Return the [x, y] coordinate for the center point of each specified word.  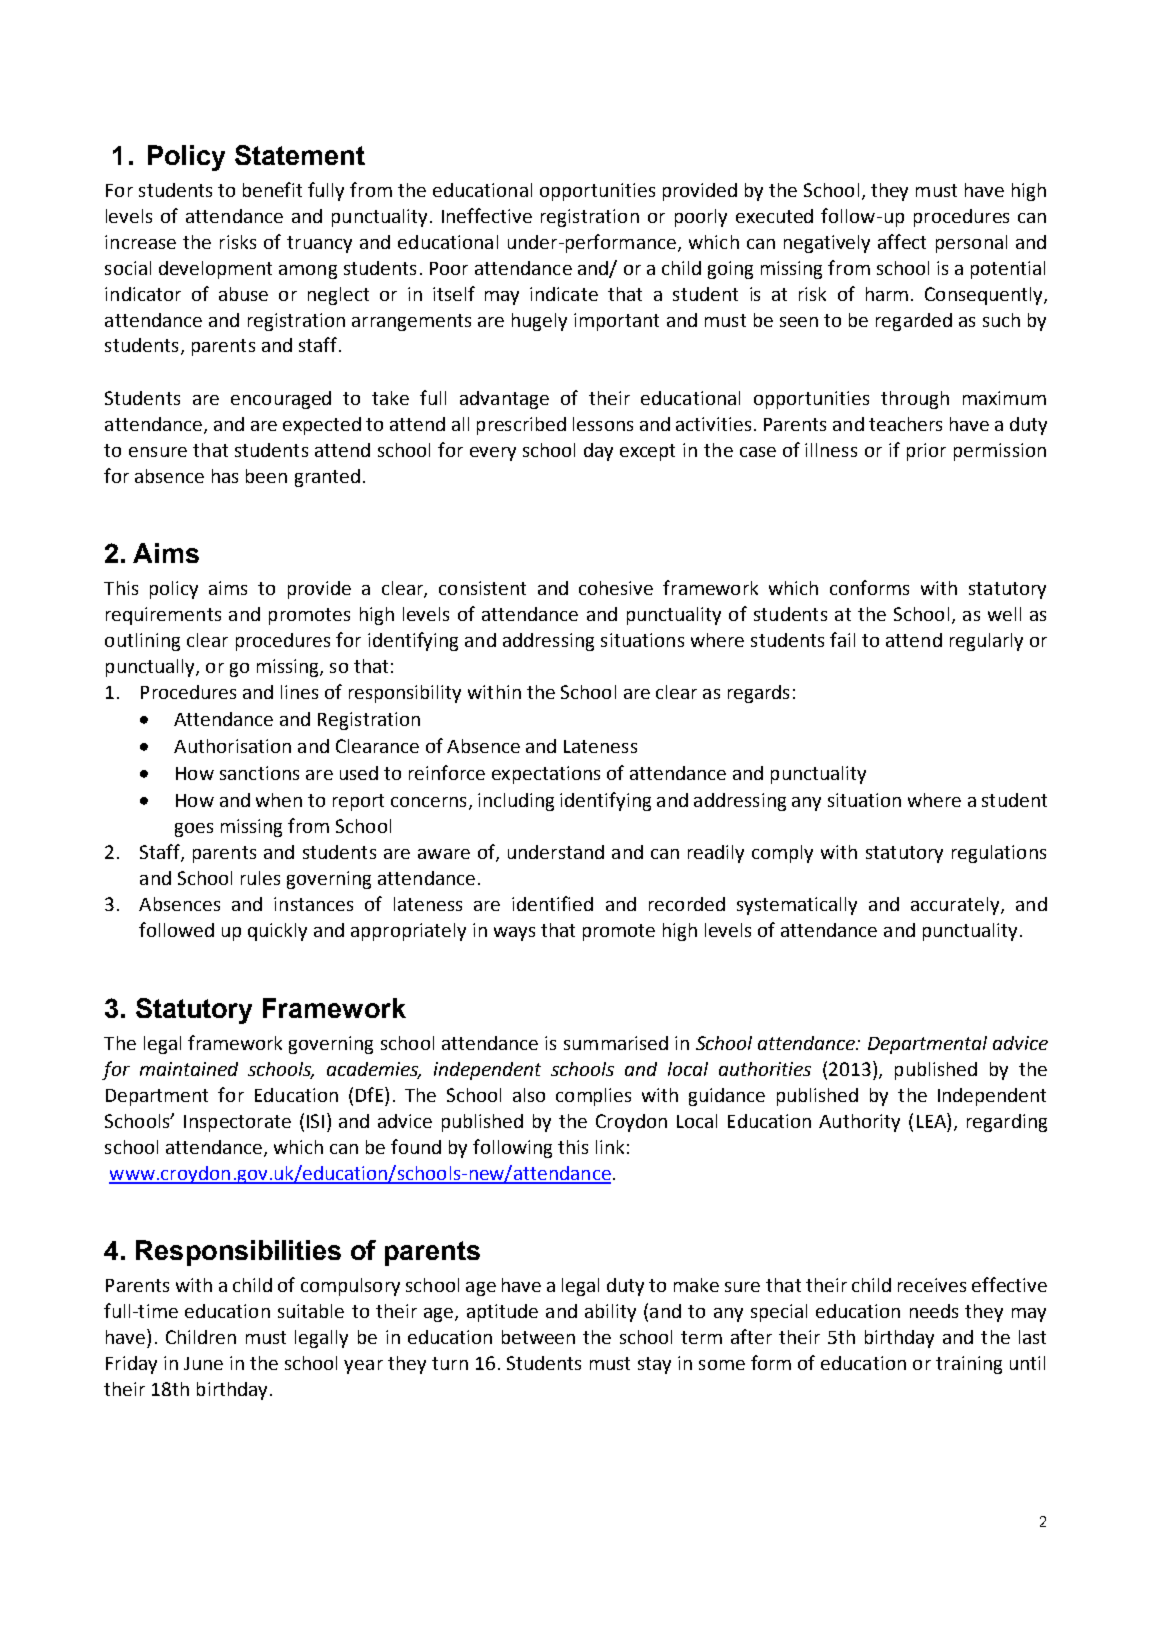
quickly [277, 932]
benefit [272, 189]
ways [514, 934]
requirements [163, 616]
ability [610, 1313]
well [1004, 614]
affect [902, 241]
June [203, 1363]
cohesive [616, 588]
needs [934, 1311]
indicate [564, 294]
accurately [956, 906]
